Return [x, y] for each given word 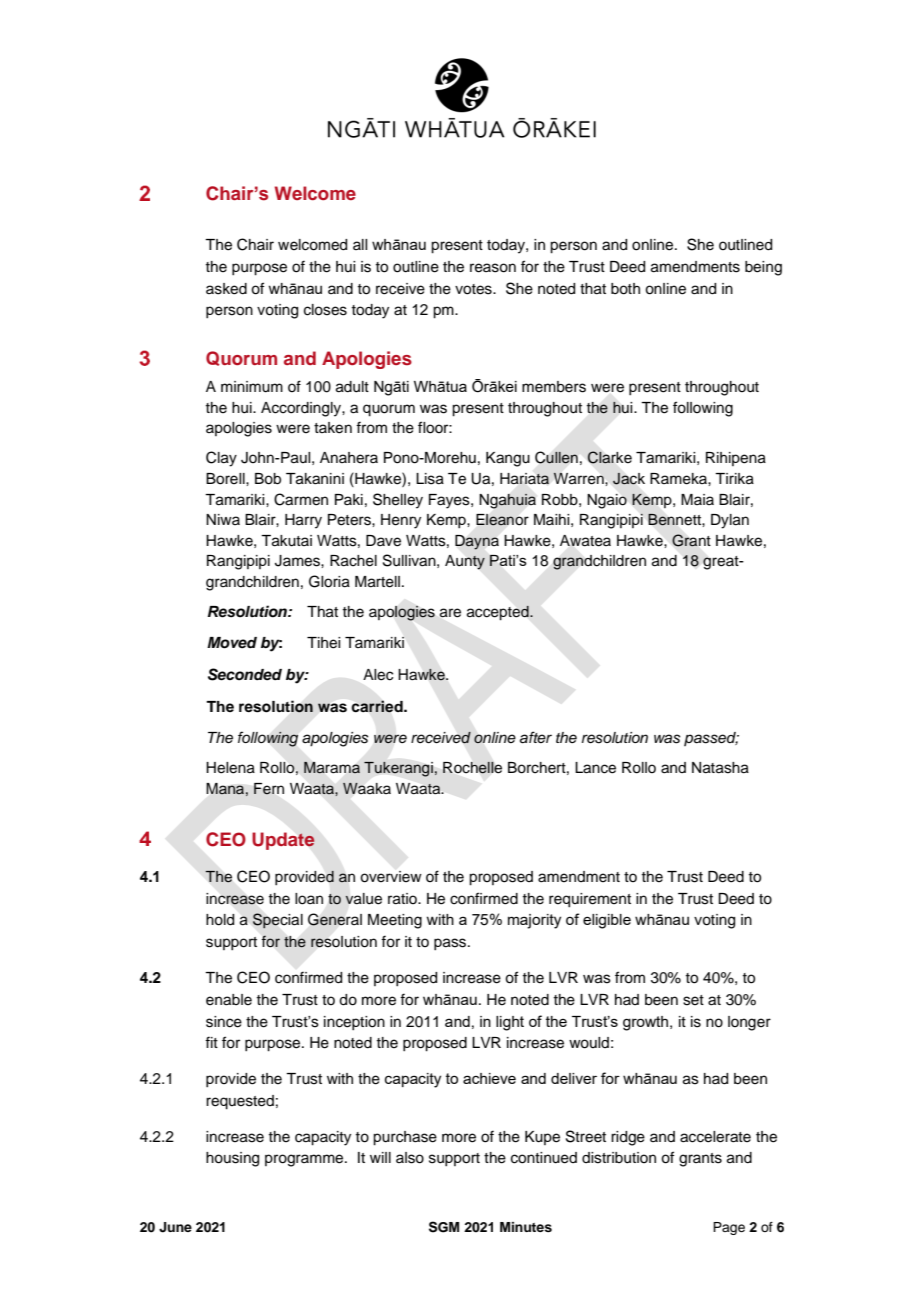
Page [729, 1228]
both [625, 289]
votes [474, 289]
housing [232, 1159]
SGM [444, 1227]
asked [226, 289]
